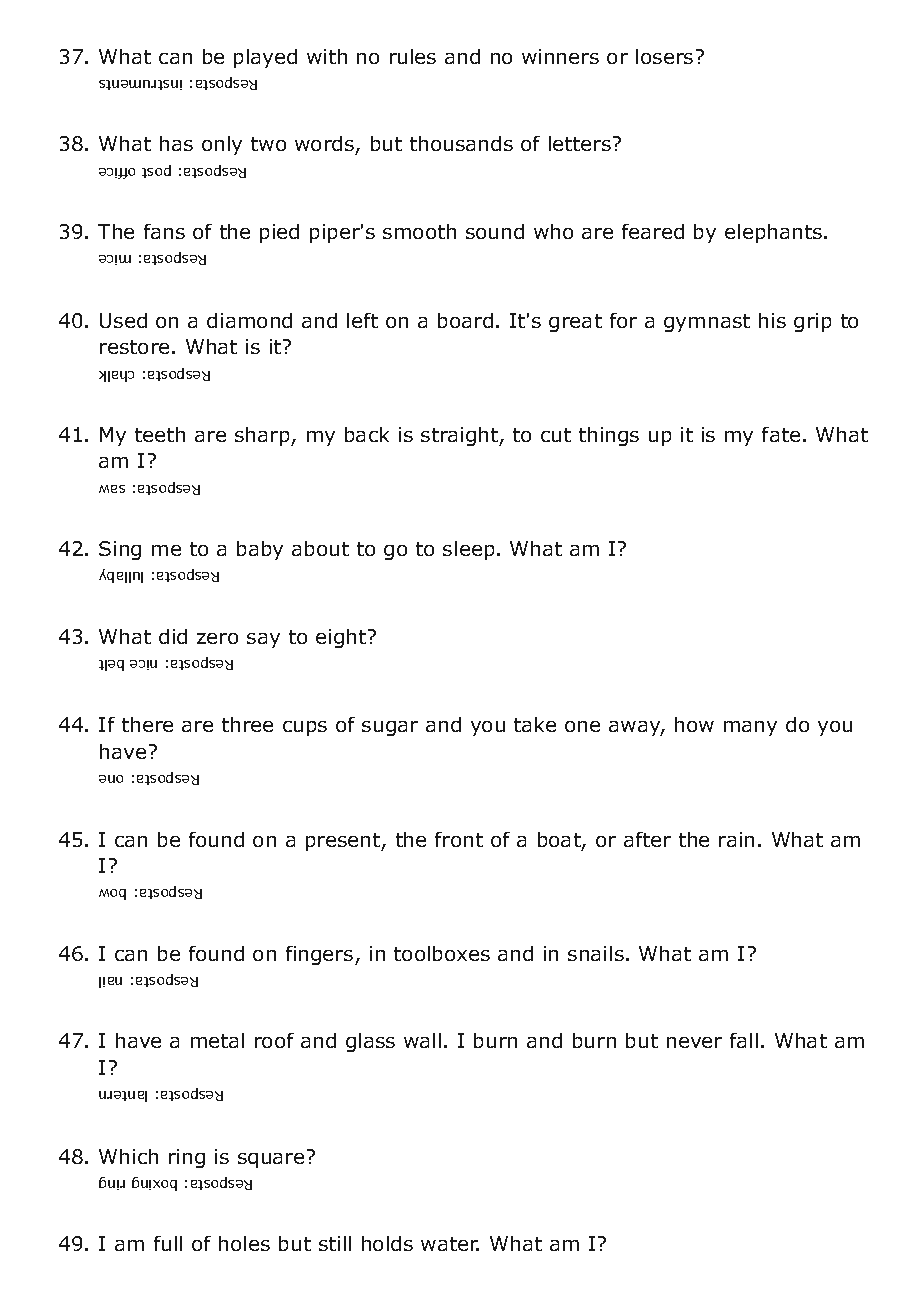  Describe the element at coordinates (465, 320) in the screenshot. I see `board` at that location.
